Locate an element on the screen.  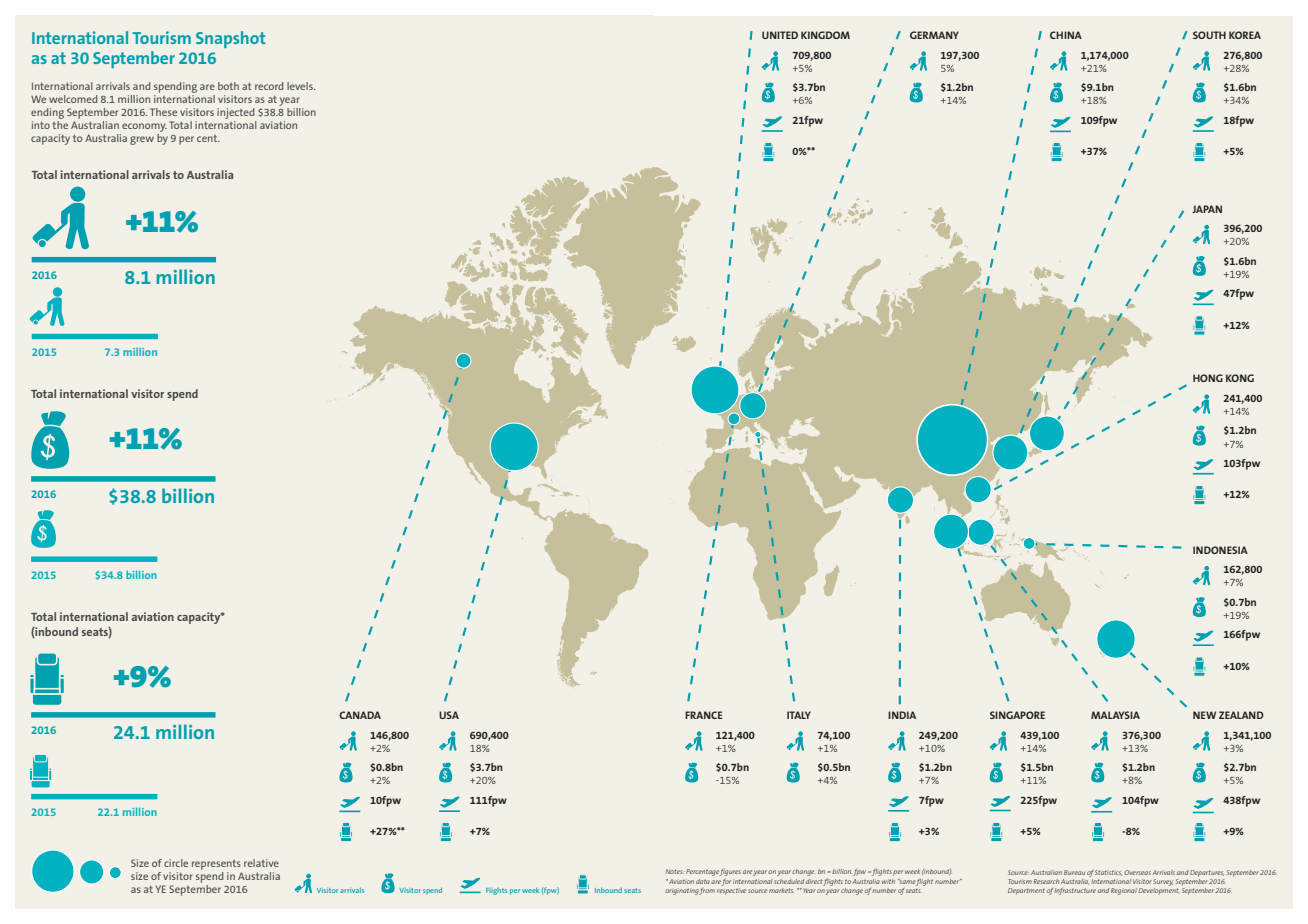
CANADA is located at coordinates (360, 715).
